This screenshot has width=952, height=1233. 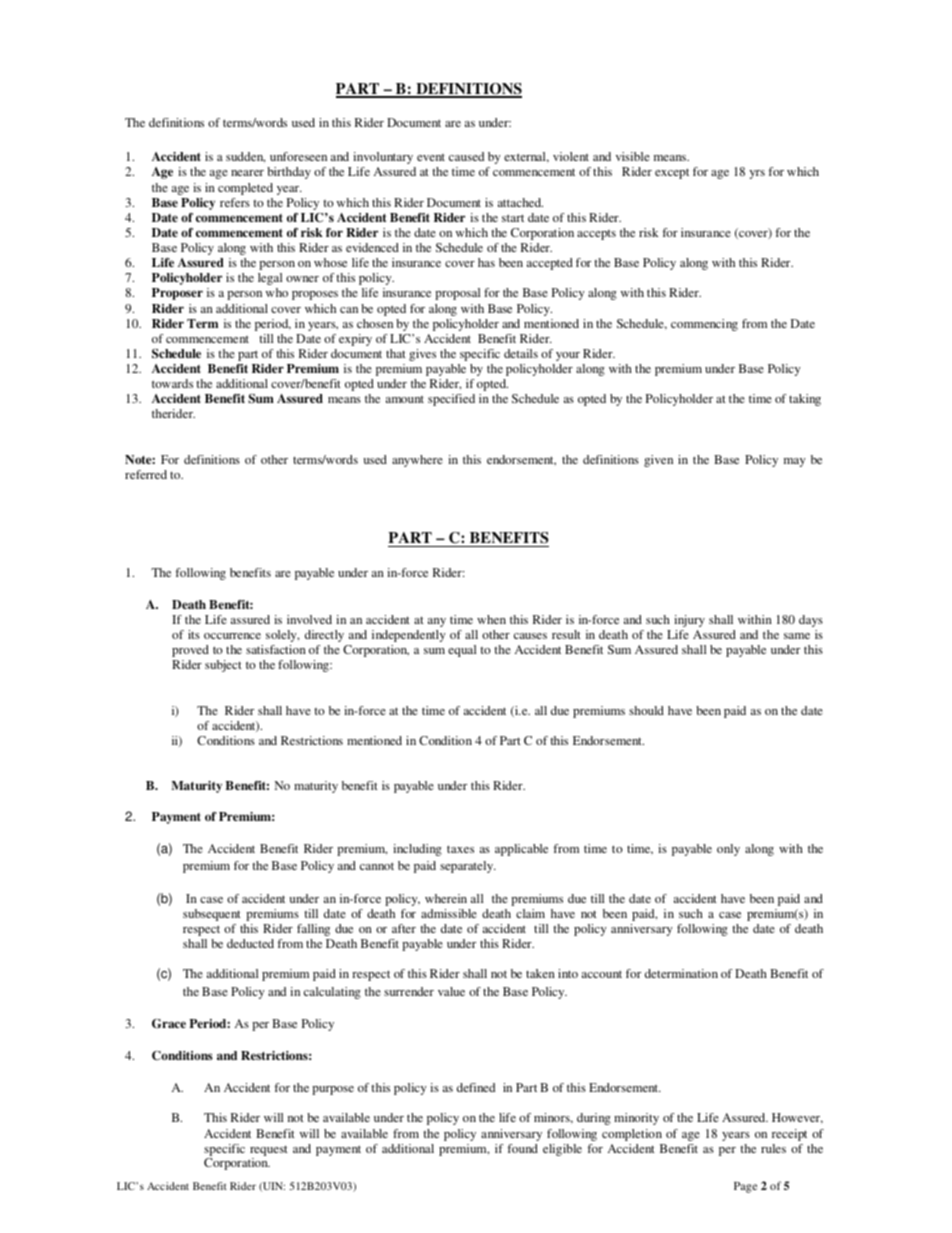 What do you see at coordinates (172, 383) in the screenshot?
I see `towards` at bounding box center [172, 383].
